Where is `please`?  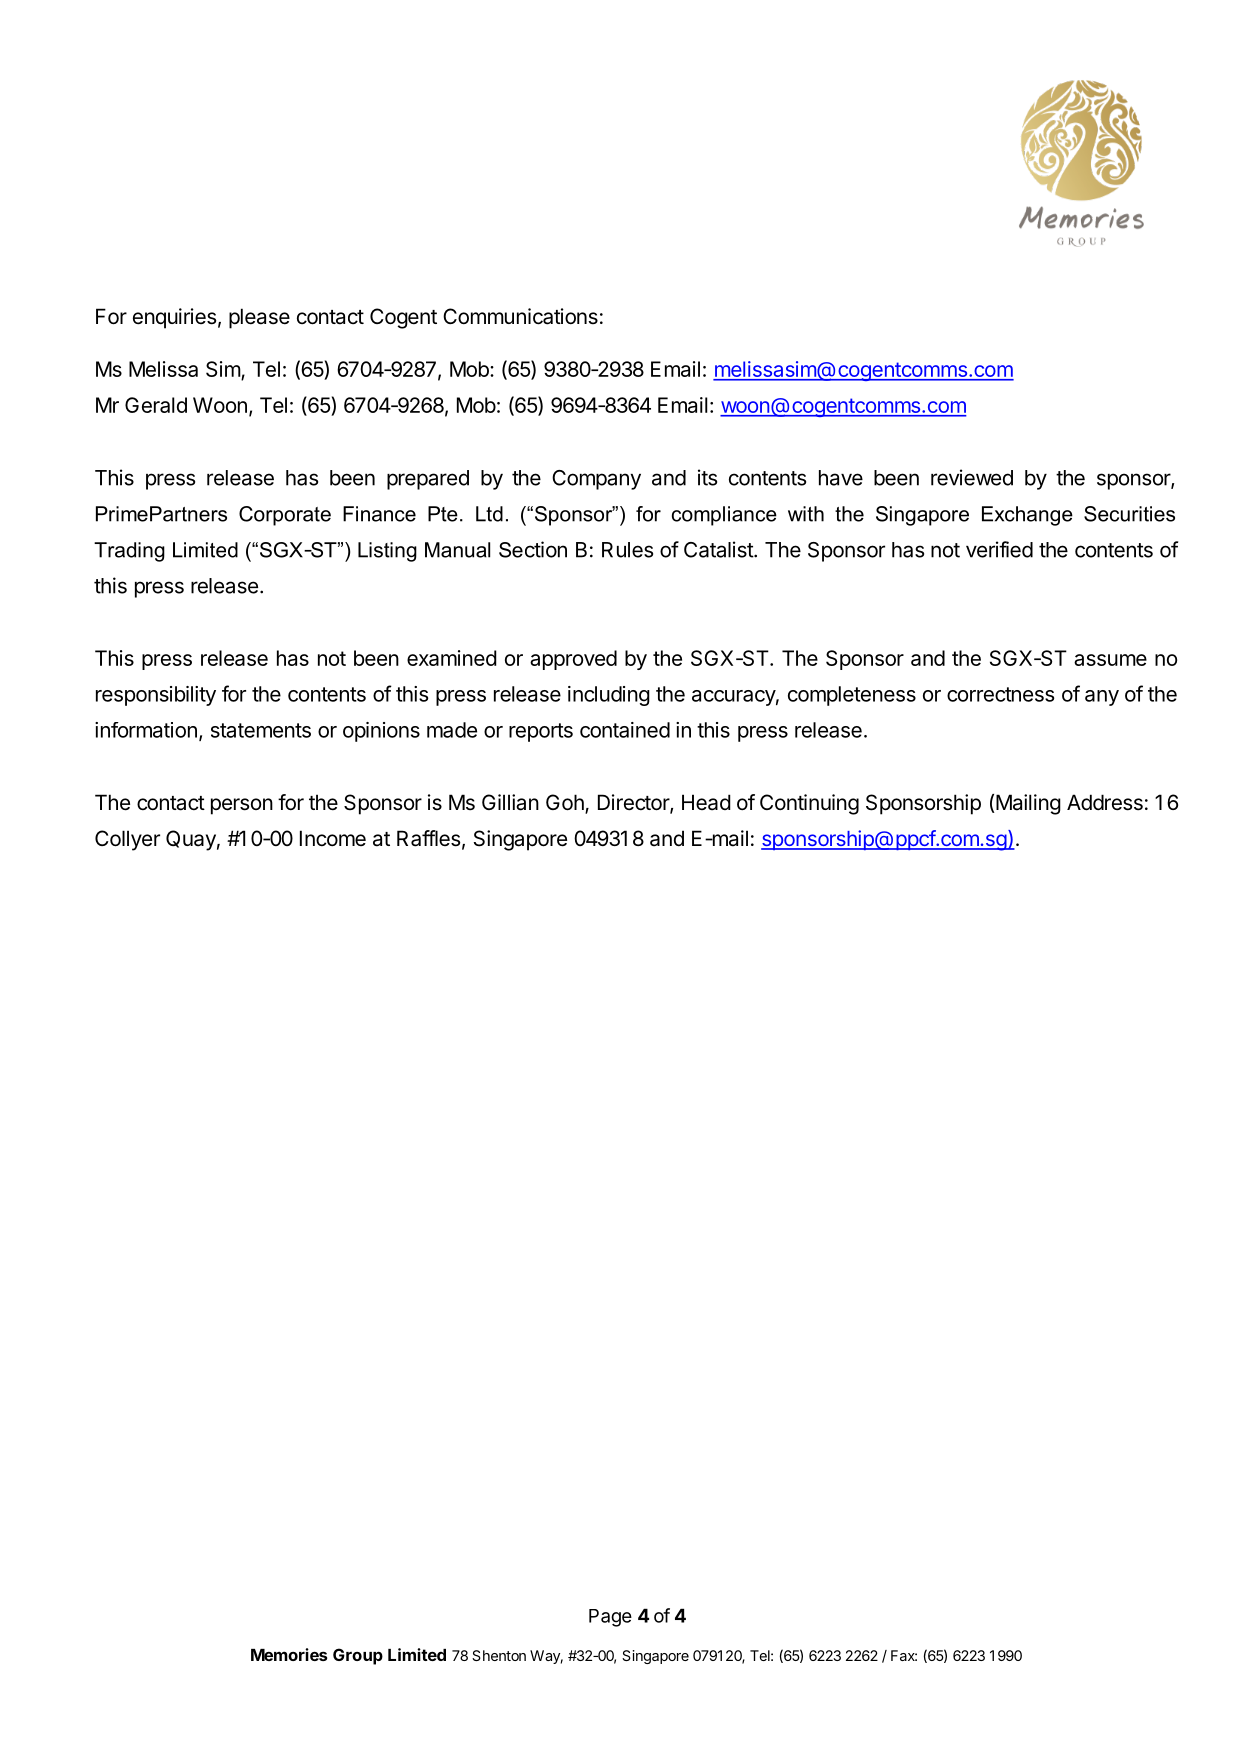
please is located at coordinates (259, 318).
